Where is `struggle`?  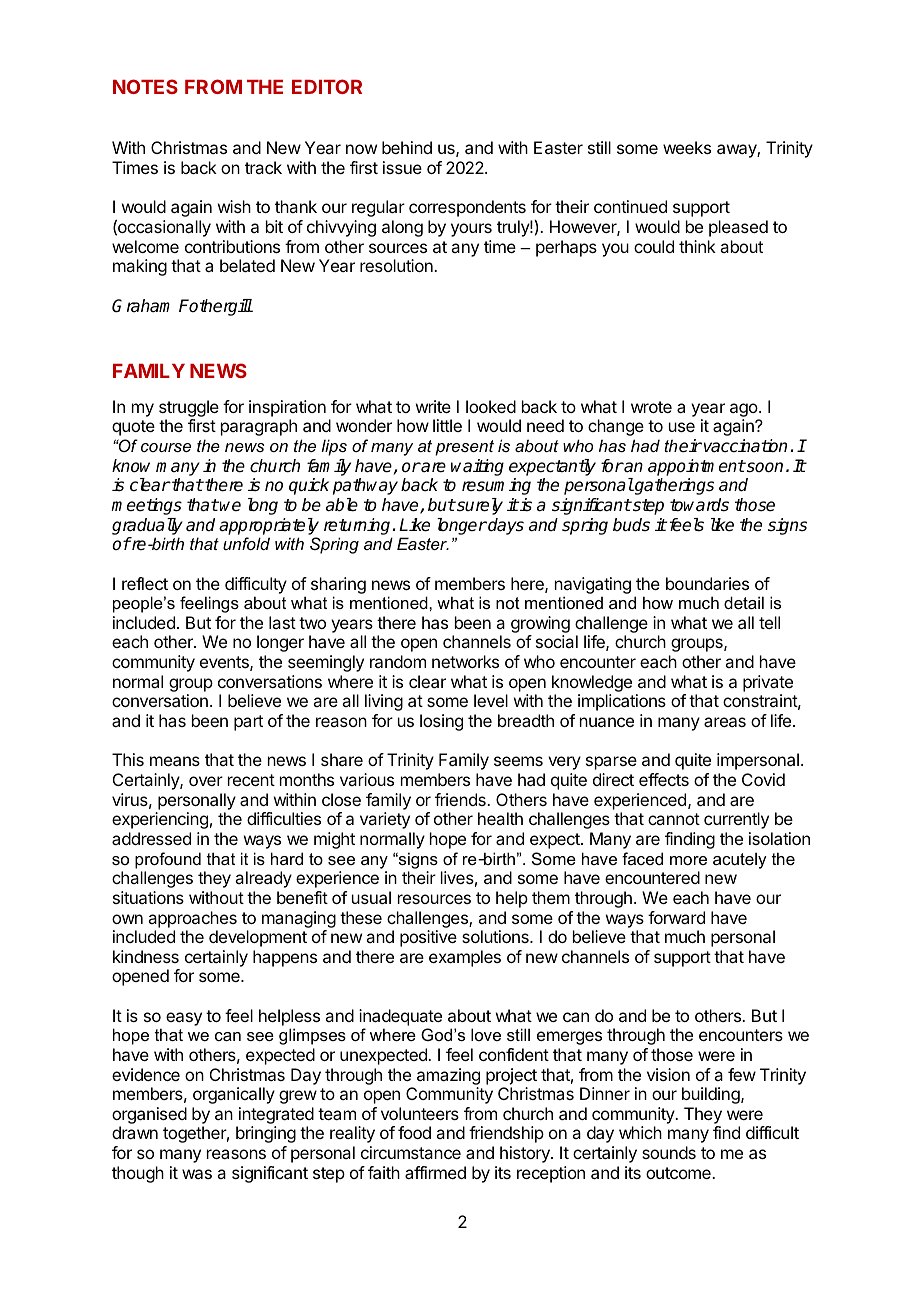
struggle is located at coordinates (189, 408).
